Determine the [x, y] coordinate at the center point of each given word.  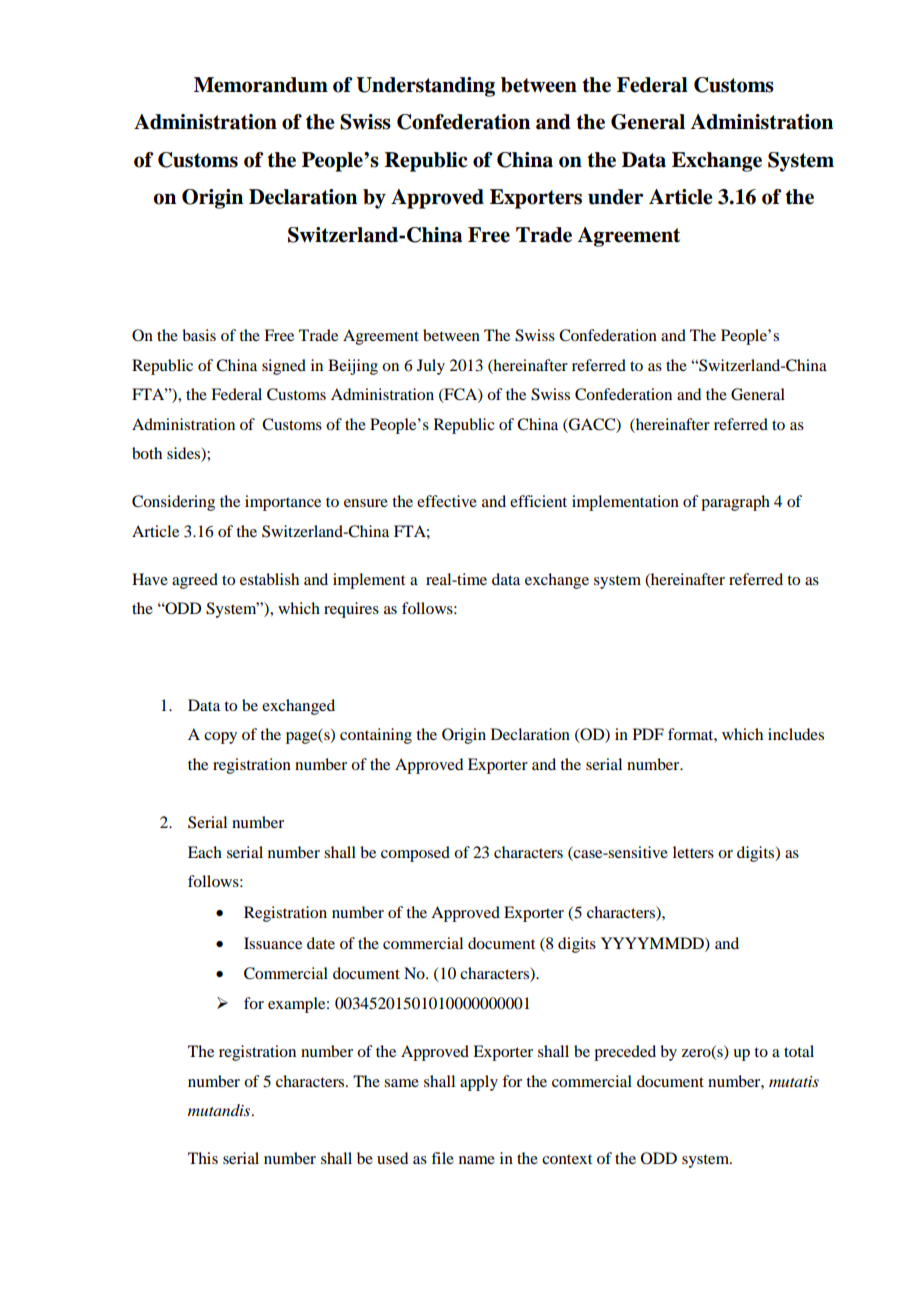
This [203, 1158]
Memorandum [261, 85]
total [799, 1051]
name [477, 1160]
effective [447, 501]
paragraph [735, 503]
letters [693, 852]
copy [220, 738]
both [147, 453]
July [431, 367]
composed [415, 854]
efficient [538, 501]
